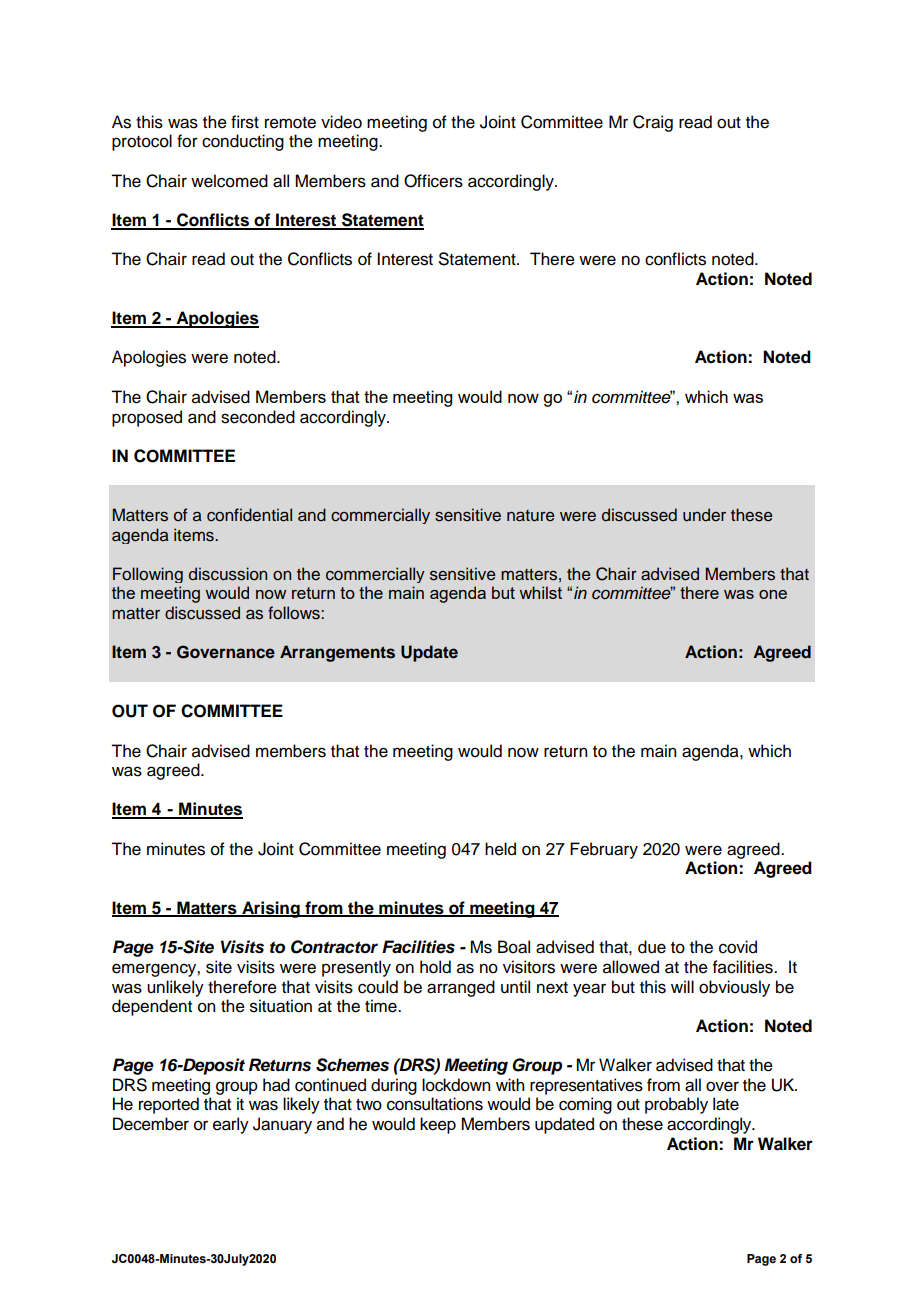 Image resolution: width=924 pixels, height=1308 pixels. Describe the element at coordinates (337, 653) in the document. I see `Arrangements` at that location.
